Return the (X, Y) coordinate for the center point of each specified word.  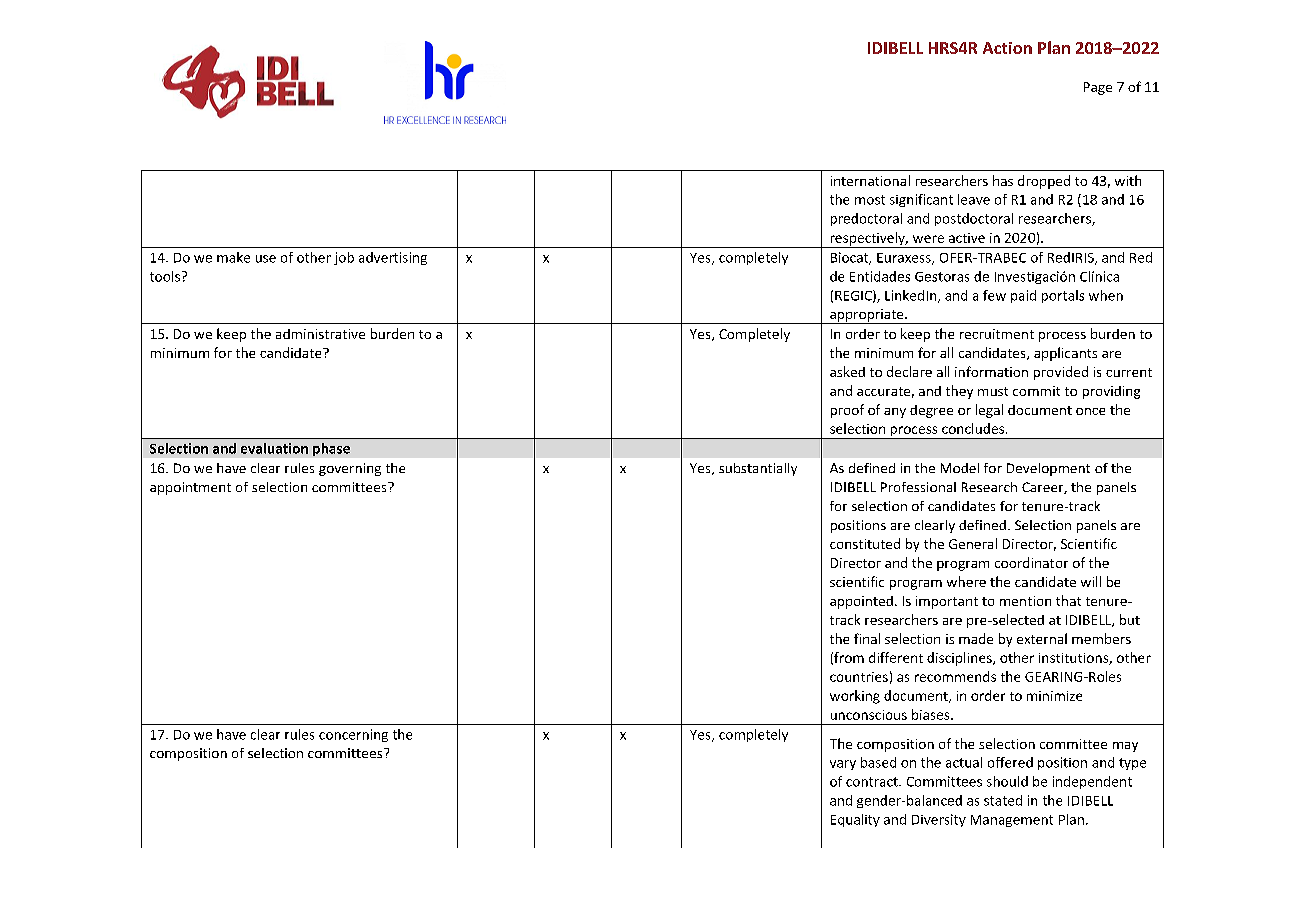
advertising (393, 258)
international (870, 180)
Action (1007, 48)
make (233, 257)
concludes (974, 428)
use (266, 259)
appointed (861, 602)
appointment (190, 488)
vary (843, 765)
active (967, 238)
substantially (758, 469)
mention (1025, 601)
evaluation (274, 448)
